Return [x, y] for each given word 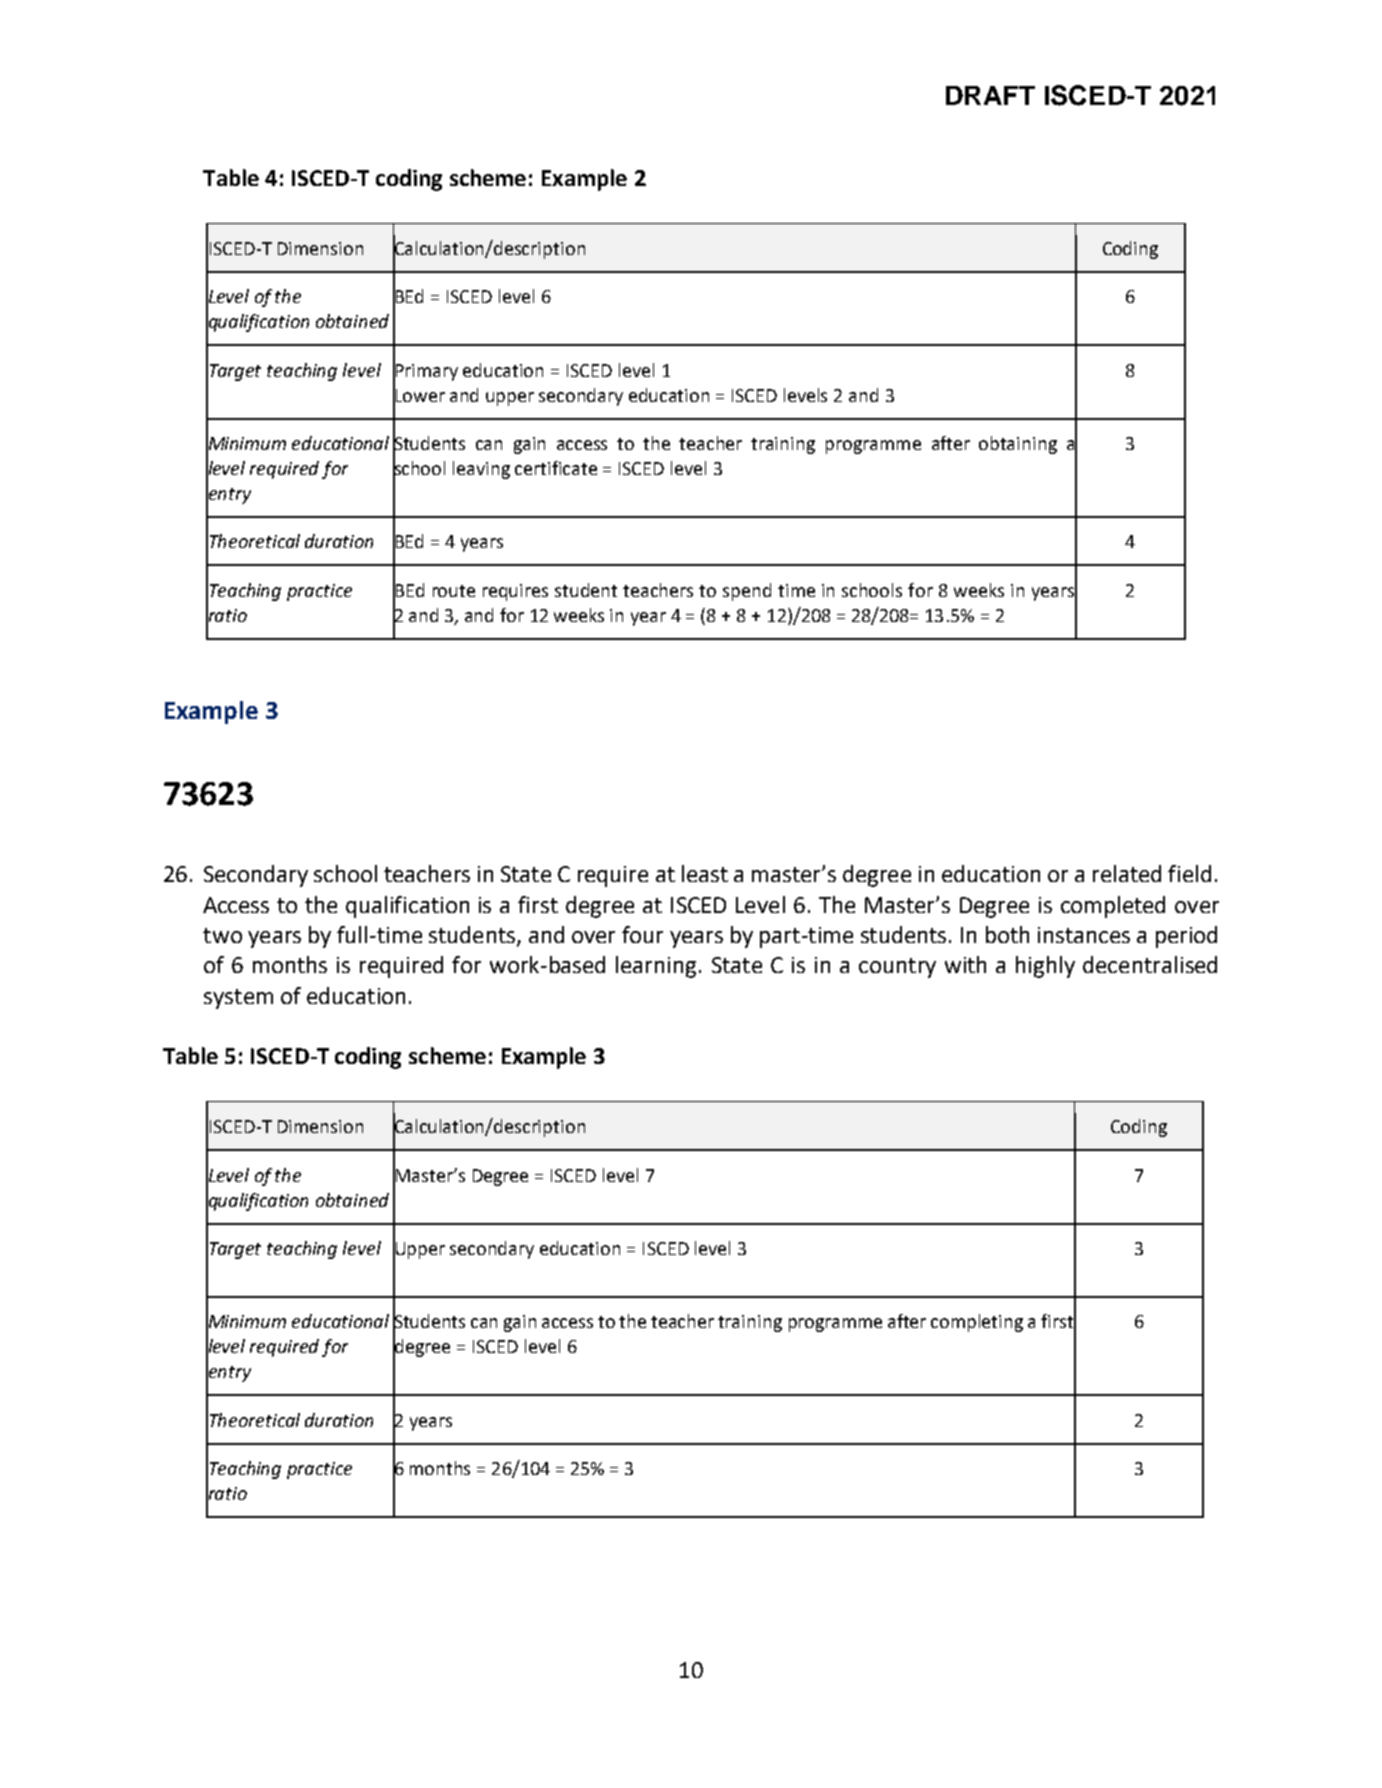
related [1127, 873]
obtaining [1018, 445]
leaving [481, 470]
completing [977, 1323]
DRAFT [990, 95]
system [238, 999]
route [454, 591]
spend [747, 592]
